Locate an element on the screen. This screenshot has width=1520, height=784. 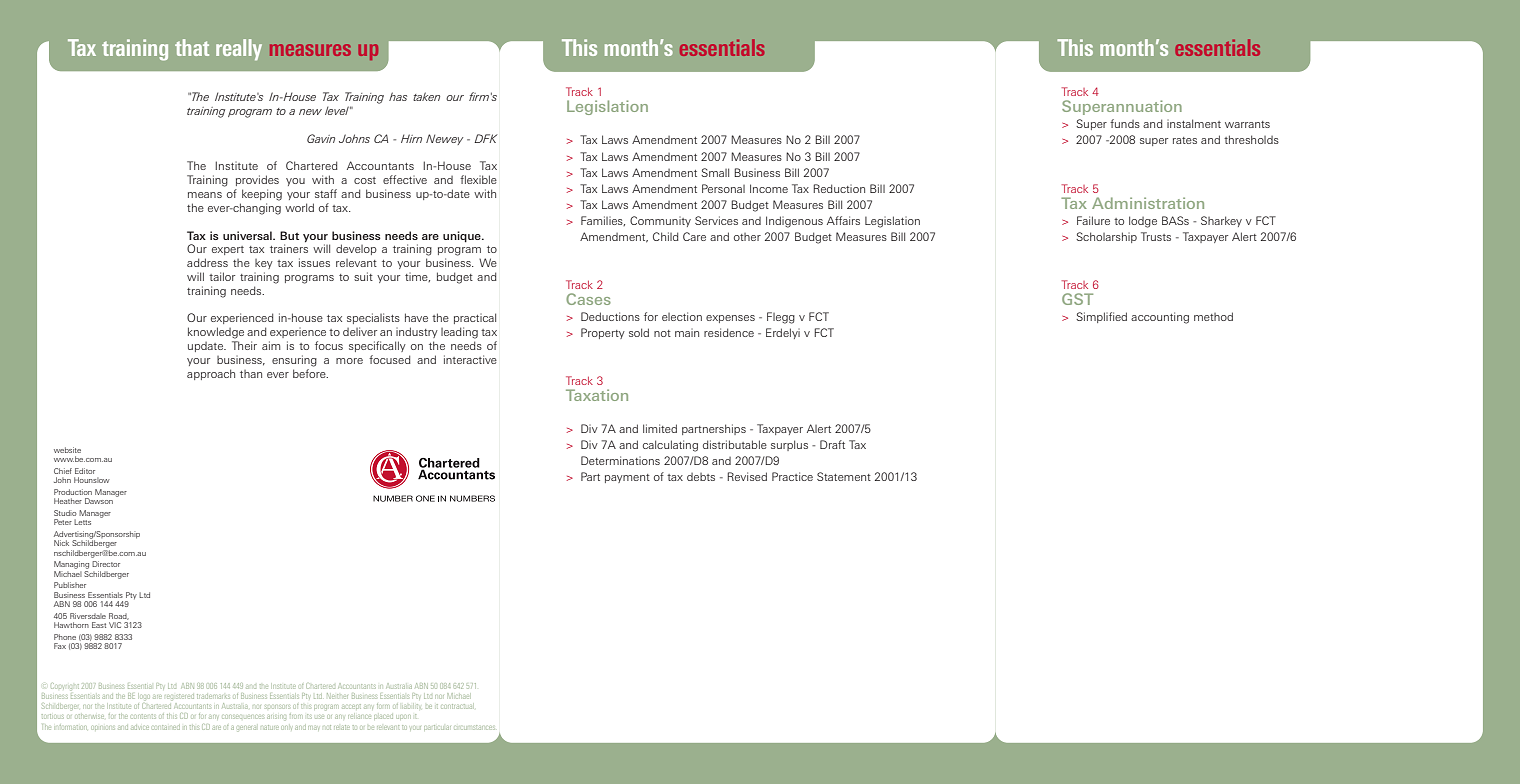
approach is located at coordinates (211, 374).
